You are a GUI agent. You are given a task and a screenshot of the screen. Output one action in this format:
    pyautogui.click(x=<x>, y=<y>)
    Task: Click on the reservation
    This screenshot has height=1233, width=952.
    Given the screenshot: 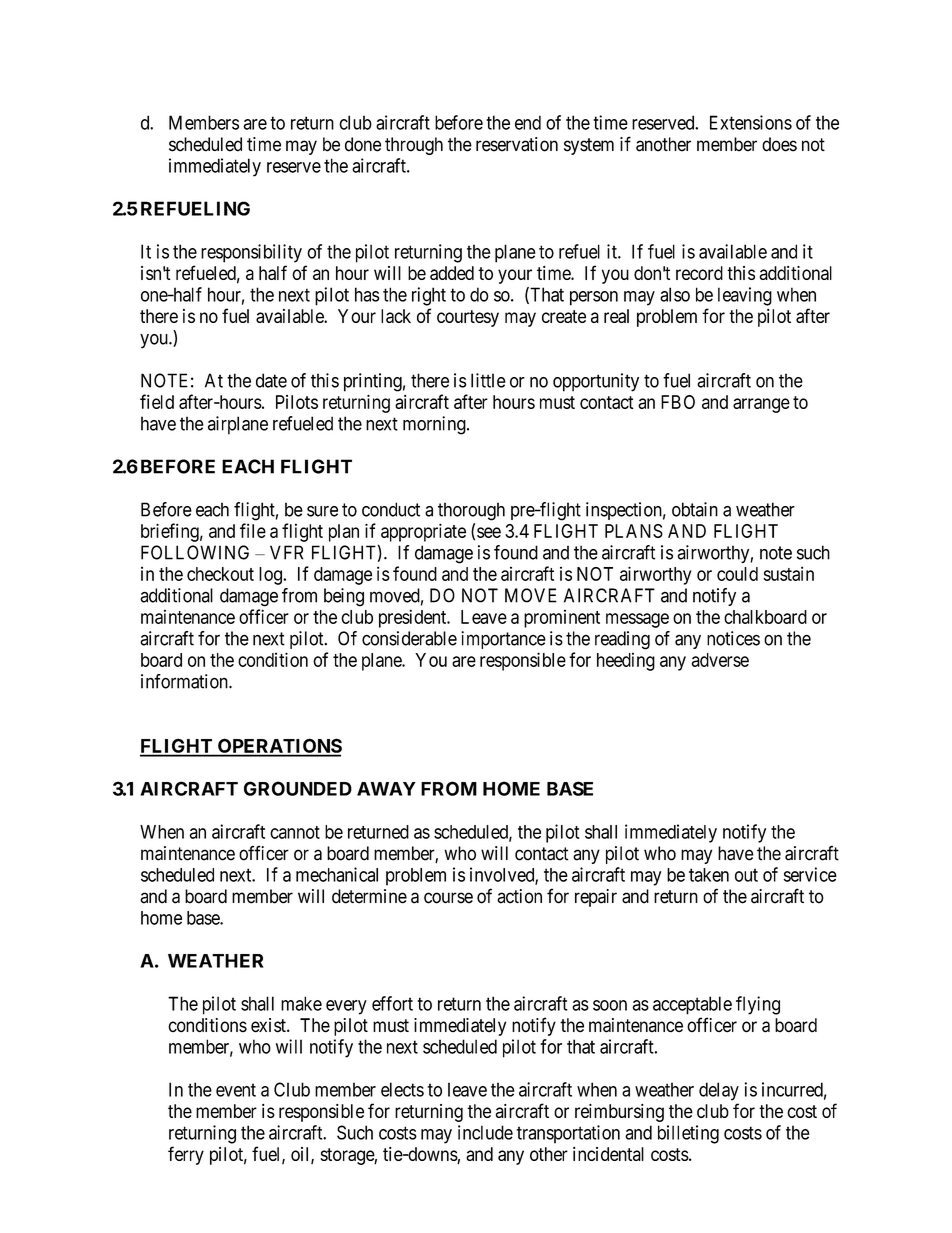 What is the action you would take?
    pyautogui.click(x=517, y=144)
